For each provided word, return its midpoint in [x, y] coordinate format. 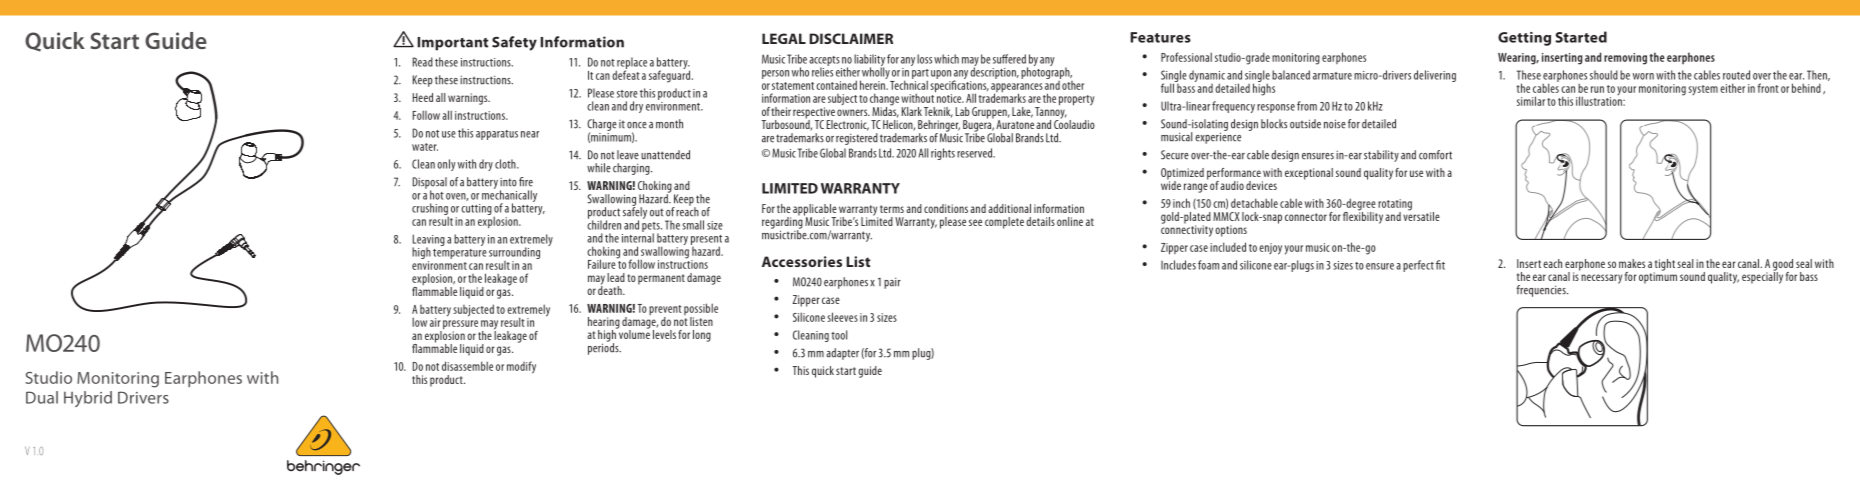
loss [924, 59]
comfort [1435, 155]
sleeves [843, 317]
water [425, 147]
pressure [459, 326]
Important [452, 44]
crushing [430, 210]
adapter [842, 354]
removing [1625, 59]
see [975, 222]
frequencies [1542, 291]
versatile [1421, 215]
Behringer [939, 127]
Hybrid [88, 399]
